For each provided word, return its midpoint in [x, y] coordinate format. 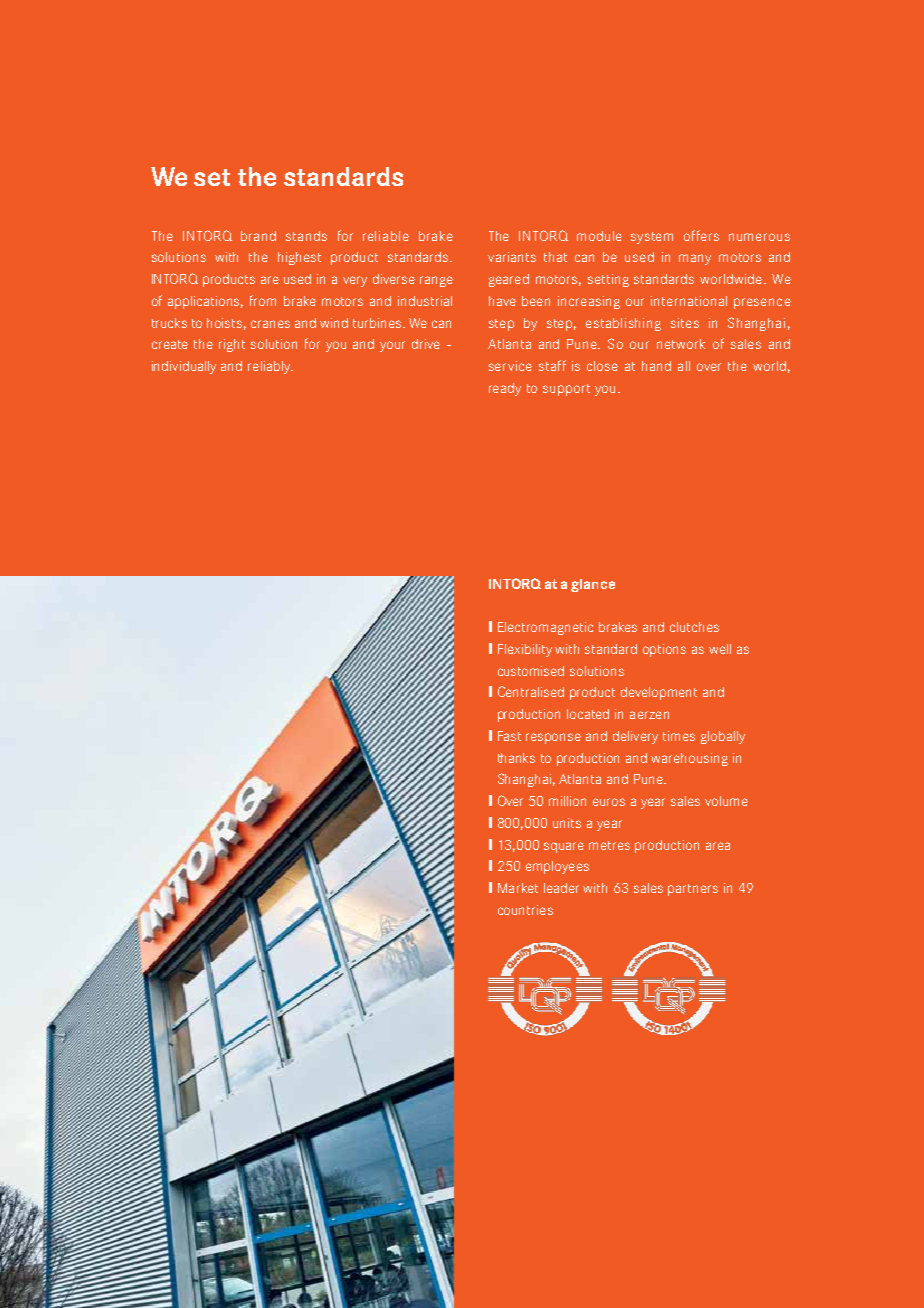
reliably [270, 367]
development [659, 693]
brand [258, 236]
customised [531, 671]
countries [525, 910]
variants [512, 257]
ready [505, 389]
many [695, 259]
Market [518, 888]
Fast [509, 736]
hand [656, 366]
